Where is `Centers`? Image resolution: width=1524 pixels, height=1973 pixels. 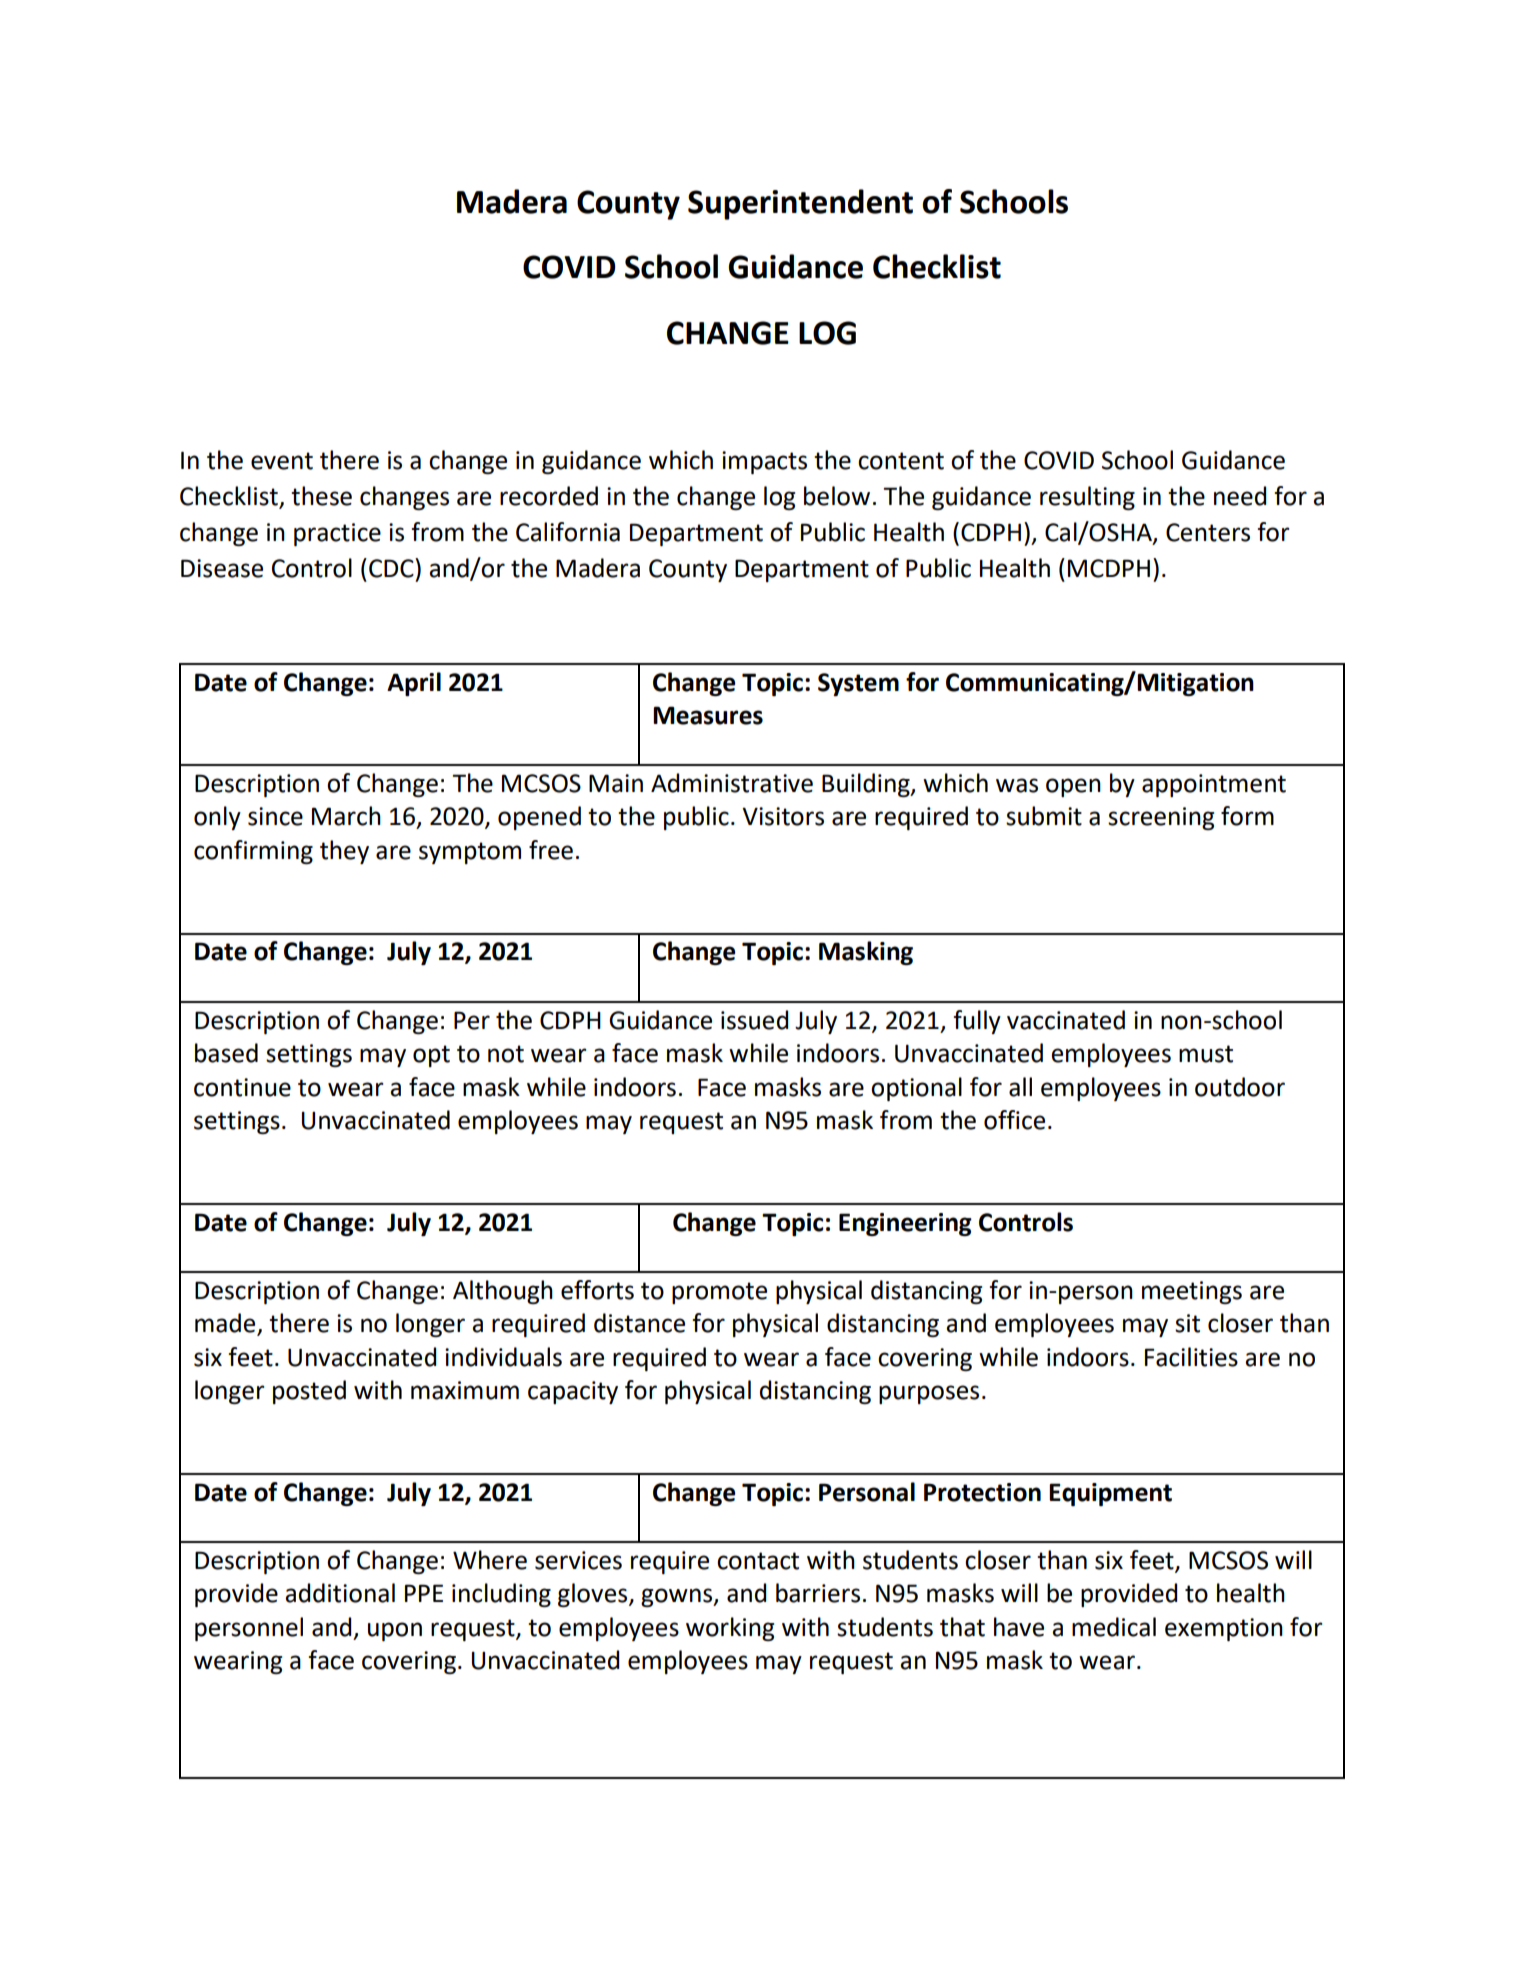
Centers is located at coordinates (1208, 532).
